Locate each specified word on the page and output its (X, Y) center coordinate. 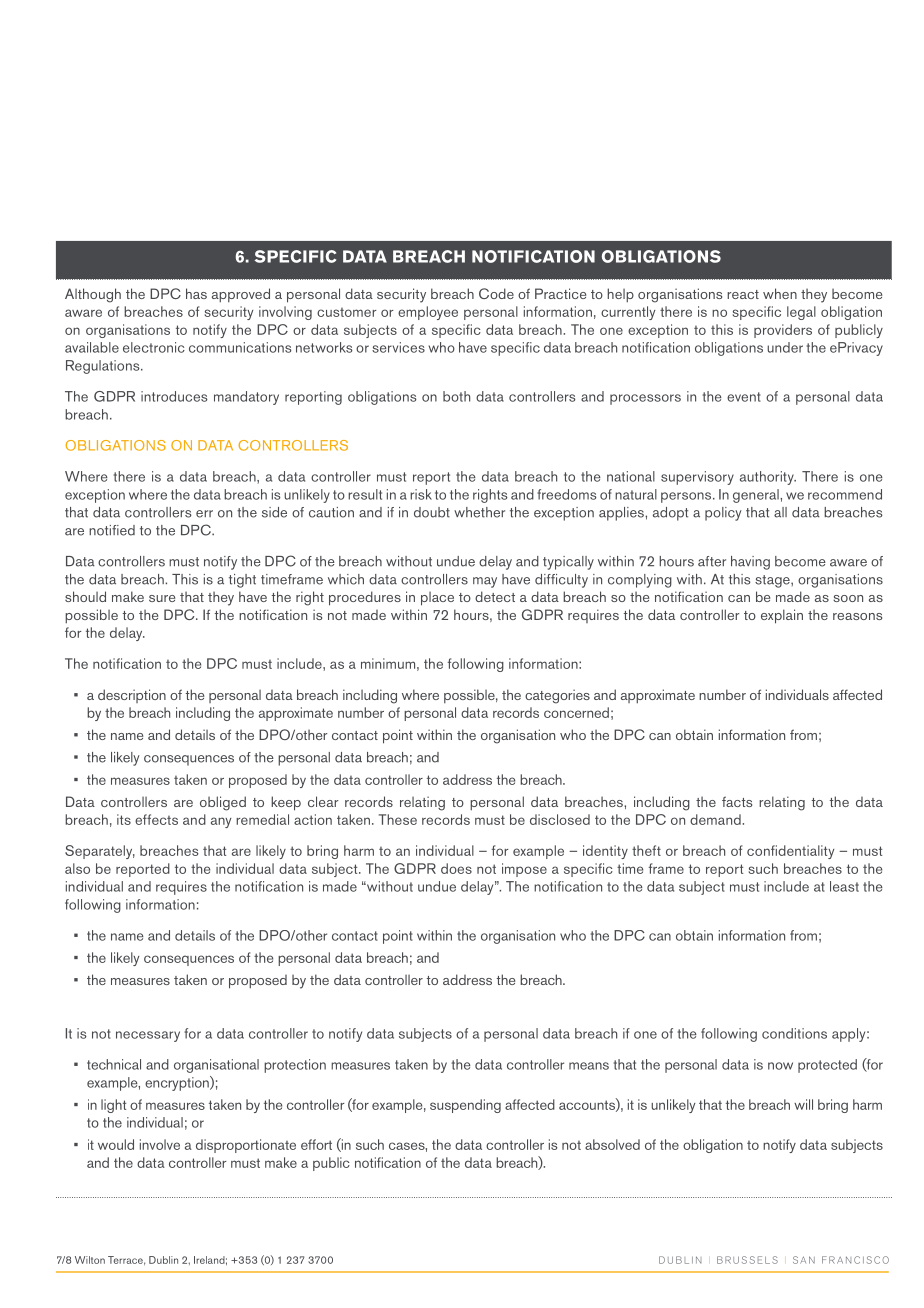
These (398, 819)
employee (428, 313)
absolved (612, 1144)
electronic (154, 347)
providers (783, 331)
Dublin (163, 1260)
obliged (223, 803)
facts (737, 801)
